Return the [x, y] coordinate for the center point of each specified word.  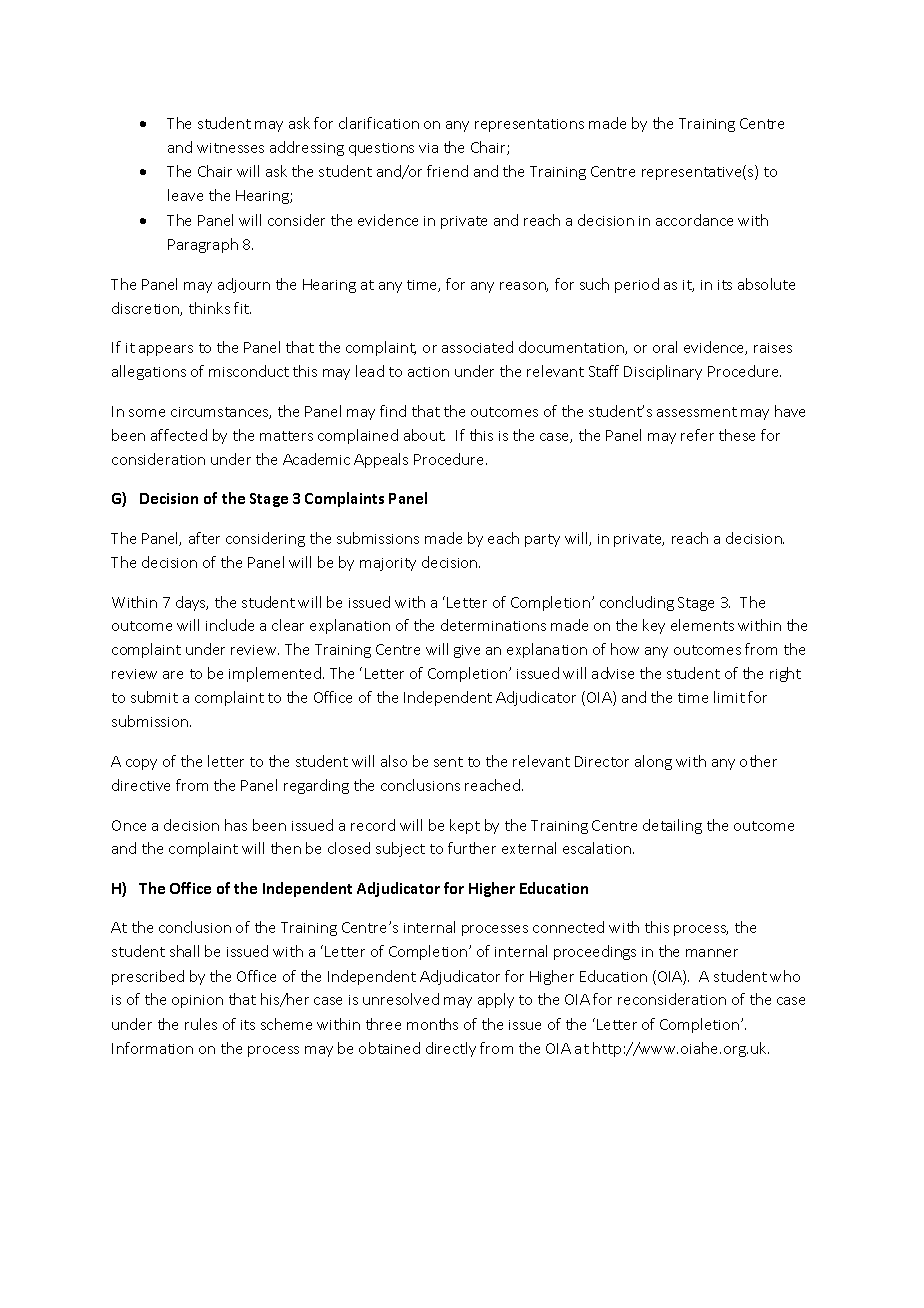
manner [712, 953]
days [192, 603]
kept [465, 826]
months [432, 1024]
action [428, 372]
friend [447, 171]
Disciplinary [663, 372]
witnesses [230, 148]
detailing [672, 826]
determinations [493, 625]
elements [702, 625]
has [236, 825]
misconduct [249, 371]
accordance [694, 220]
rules [201, 1024]
